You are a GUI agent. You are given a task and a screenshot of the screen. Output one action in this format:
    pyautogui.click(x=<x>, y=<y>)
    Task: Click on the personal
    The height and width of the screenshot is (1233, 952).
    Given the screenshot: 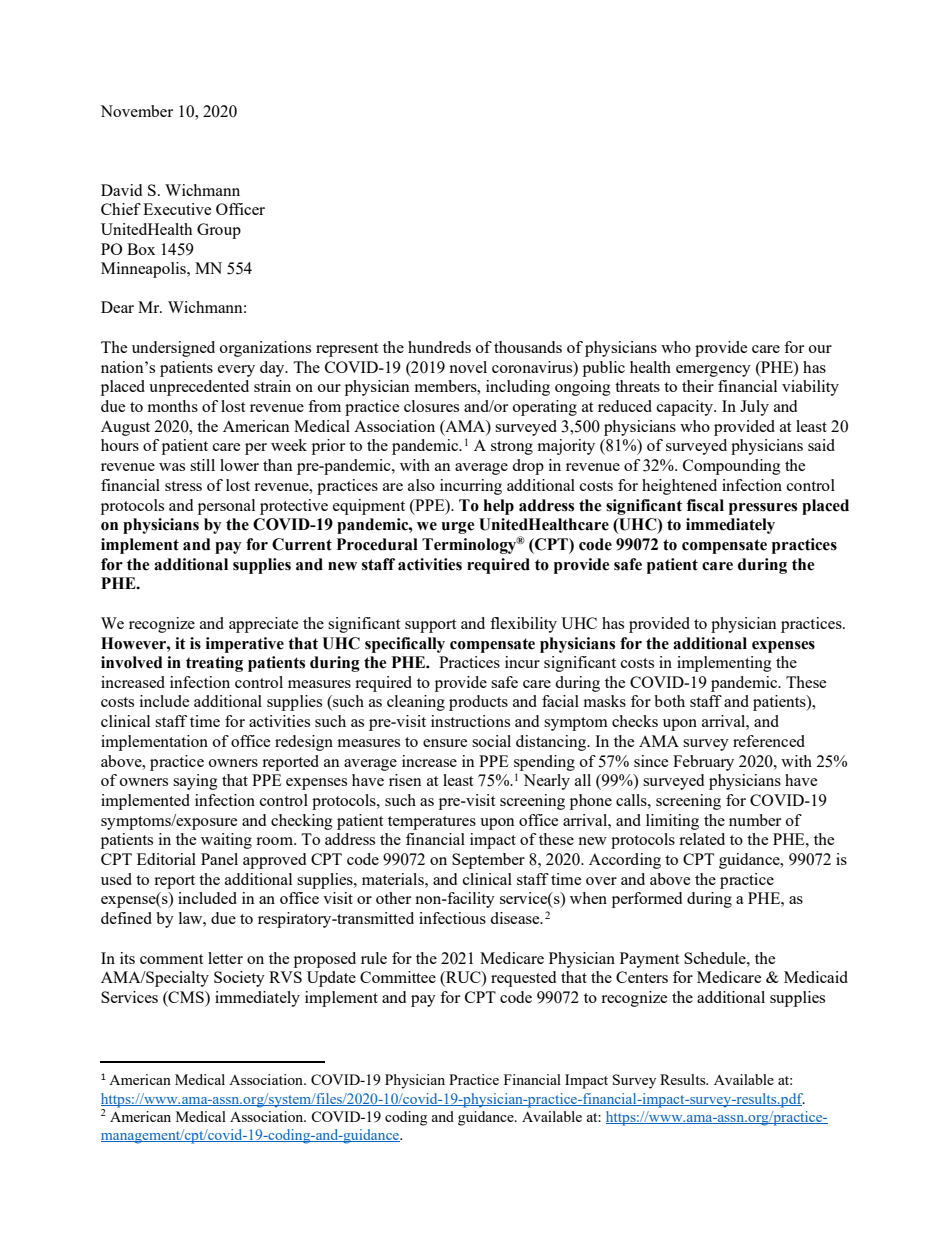 What is the action you would take?
    pyautogui.click(x=226, y=507)
